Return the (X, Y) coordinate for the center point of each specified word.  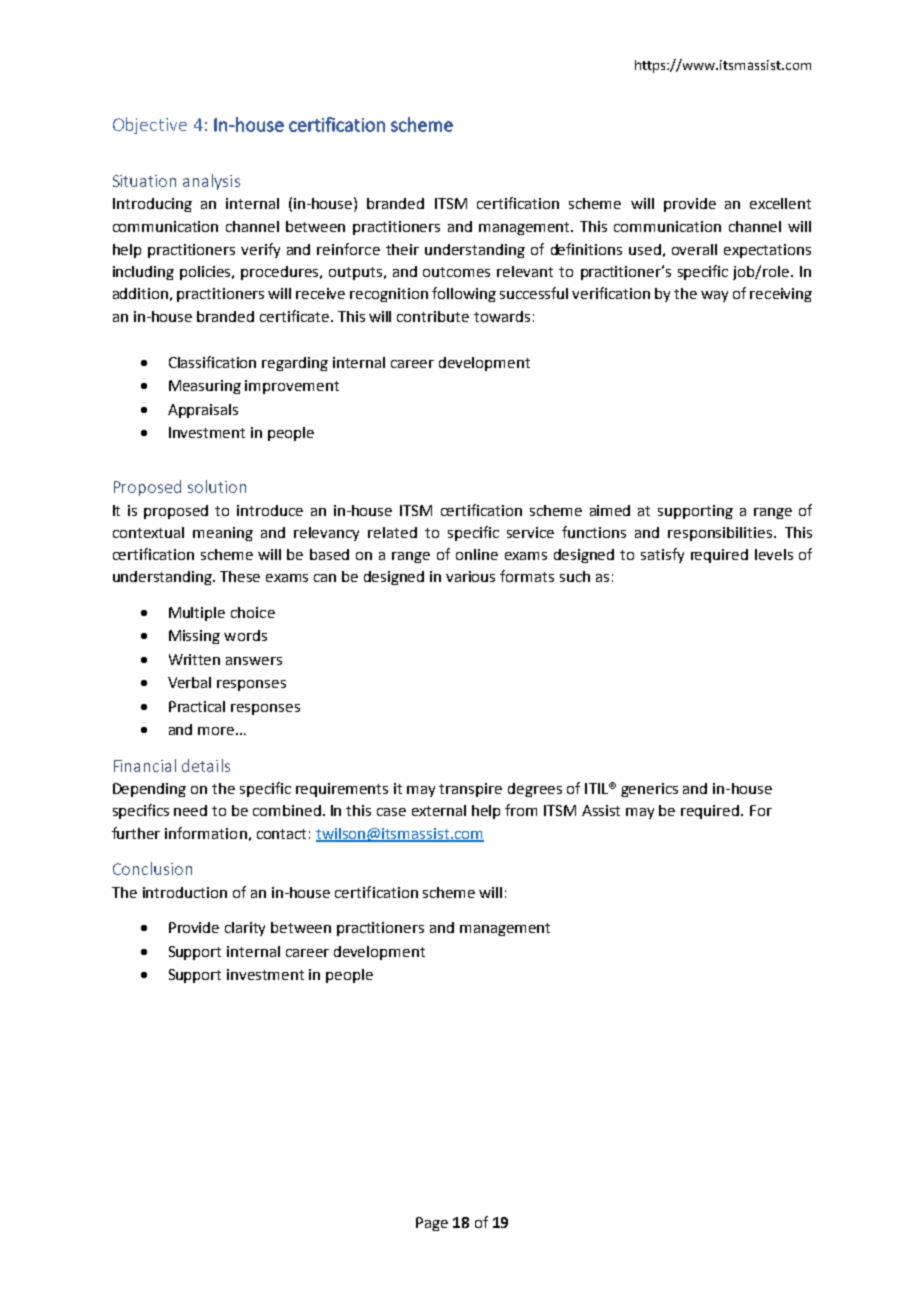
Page (432, 1224)
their (402, 249)
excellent (780, 203)
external (439, 810)
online (477, 554)
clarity (245, 929)
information (206, 833)
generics (649, 790)
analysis (211, 182)
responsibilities (720, 534)
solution (217, 486)
